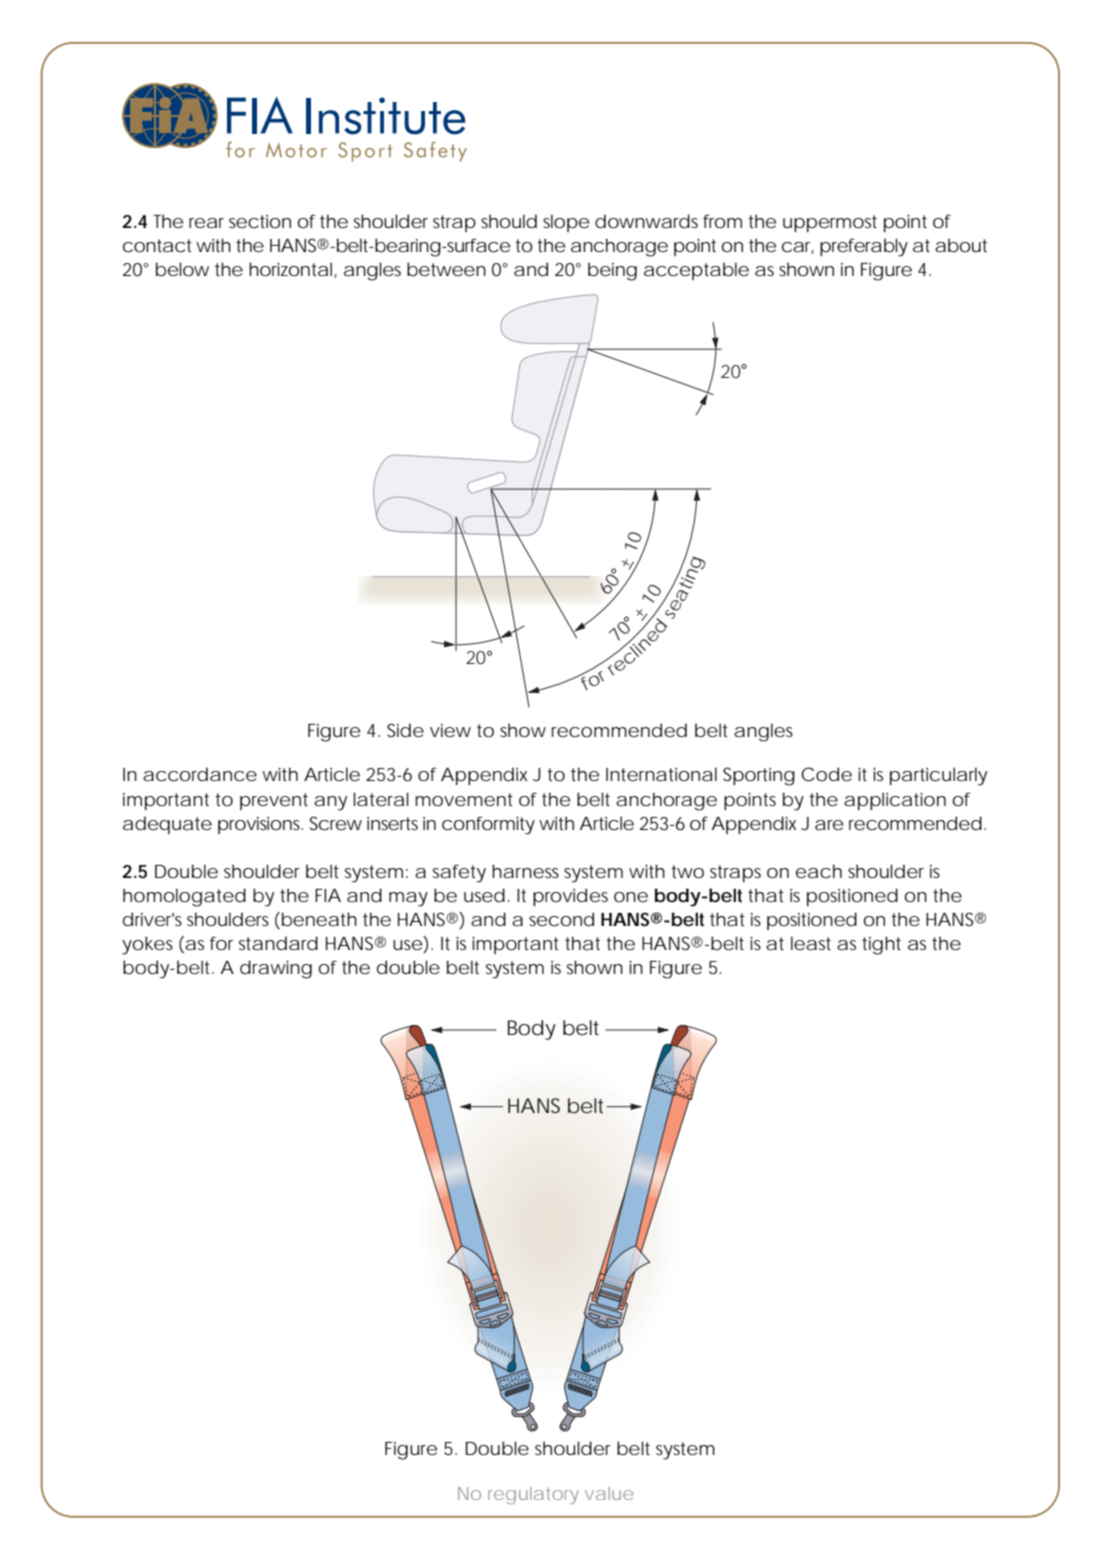 The image size is (1101, 1558). Describe the element at coordinates (646, 221) in the page. I see `downwards` at that location.
